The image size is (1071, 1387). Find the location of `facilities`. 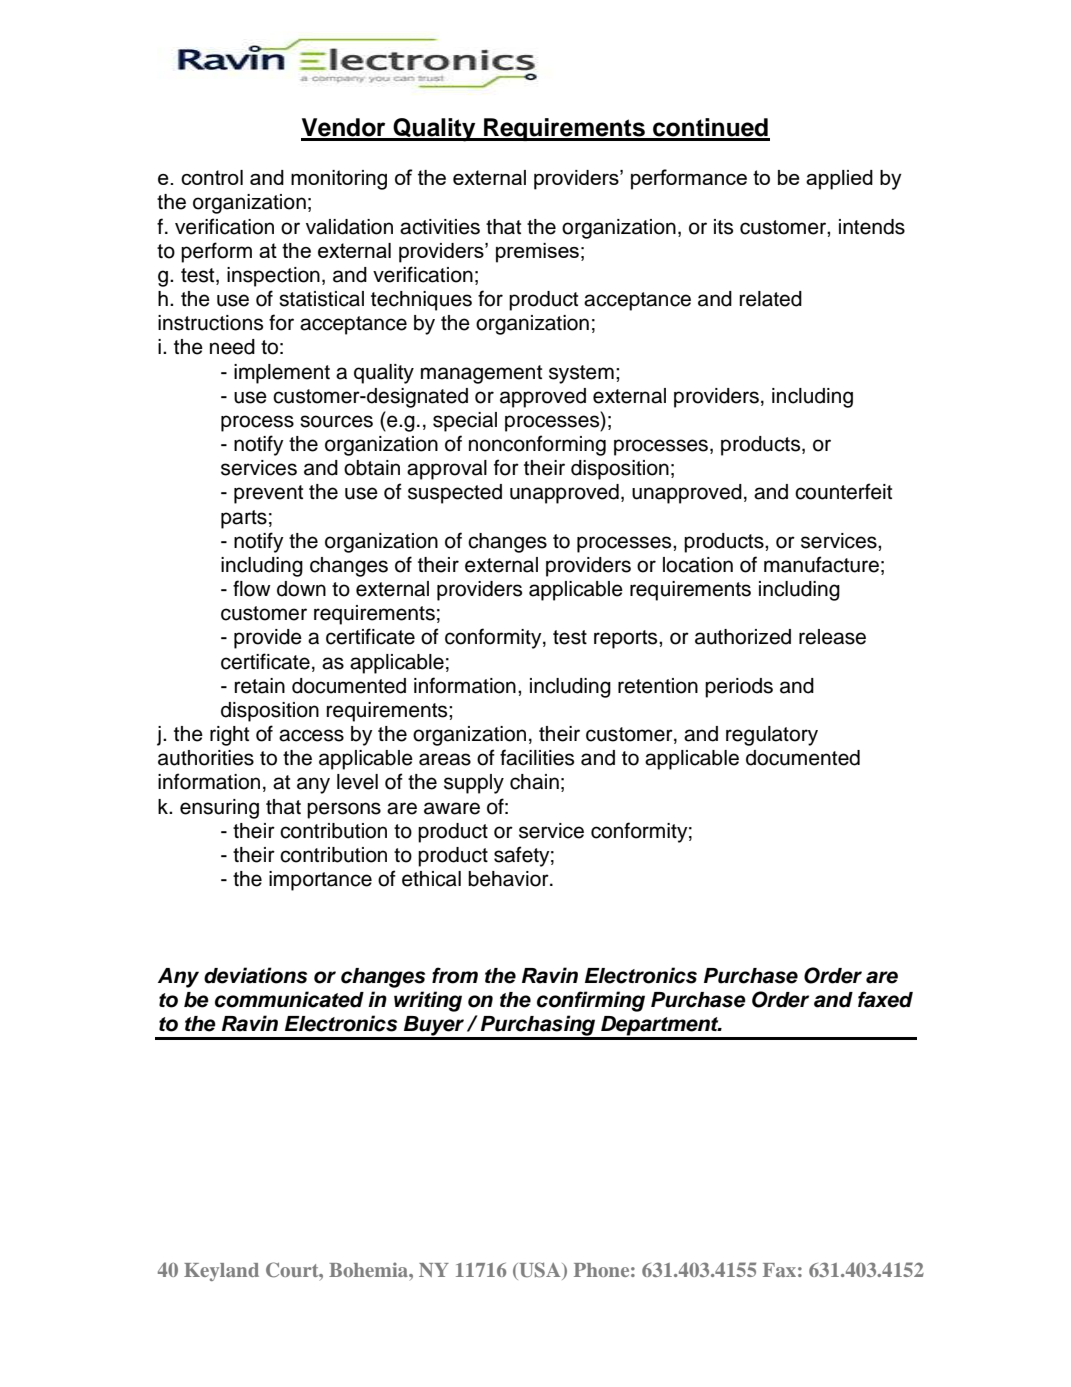

facilities is located at coordinates (537, 757).
